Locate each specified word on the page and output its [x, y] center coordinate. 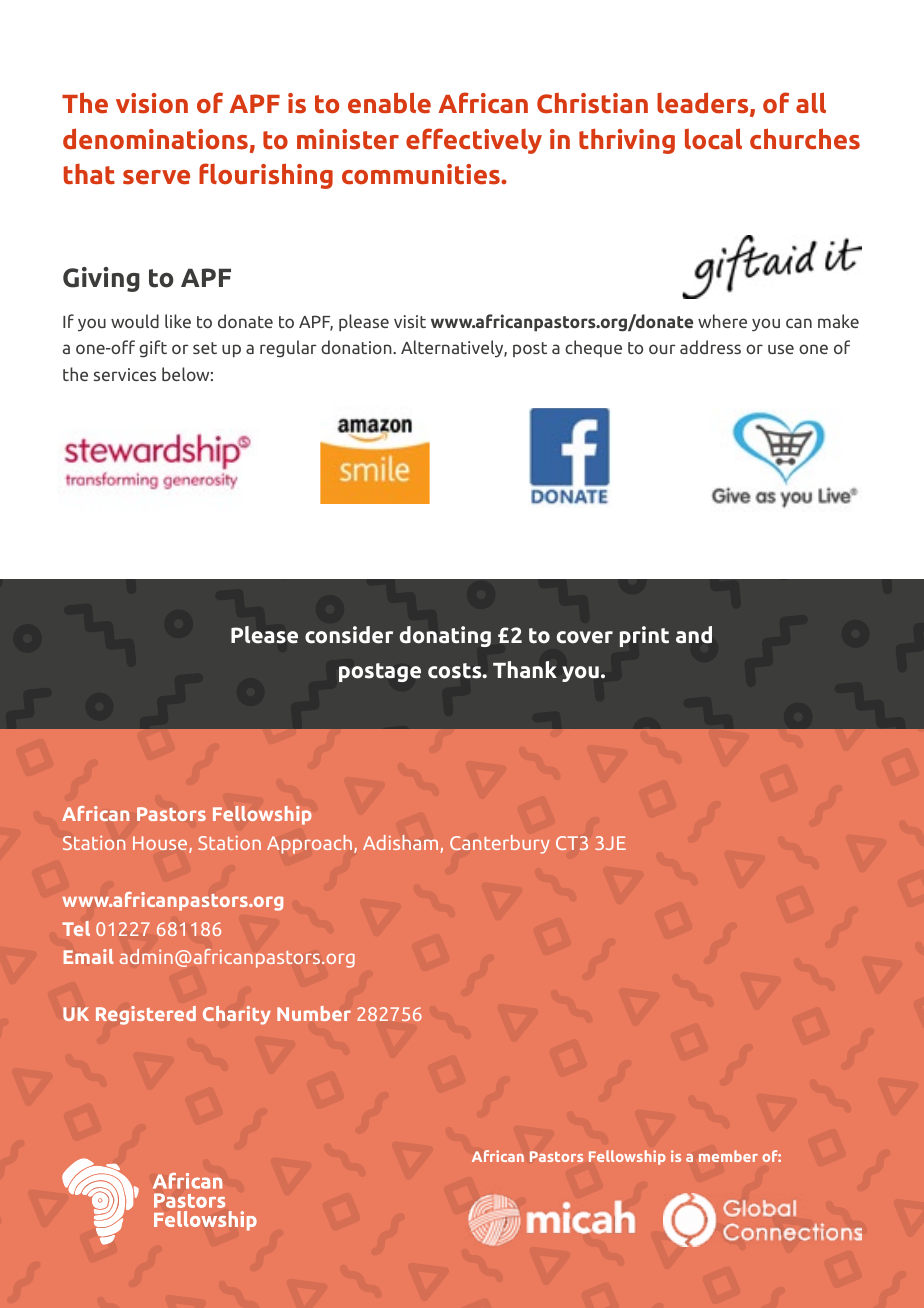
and [694, 634]
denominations [155, 139]
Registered [146, 1015]
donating [445, 636]
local [713, 139]
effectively [474, 141]
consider [349, 635]
